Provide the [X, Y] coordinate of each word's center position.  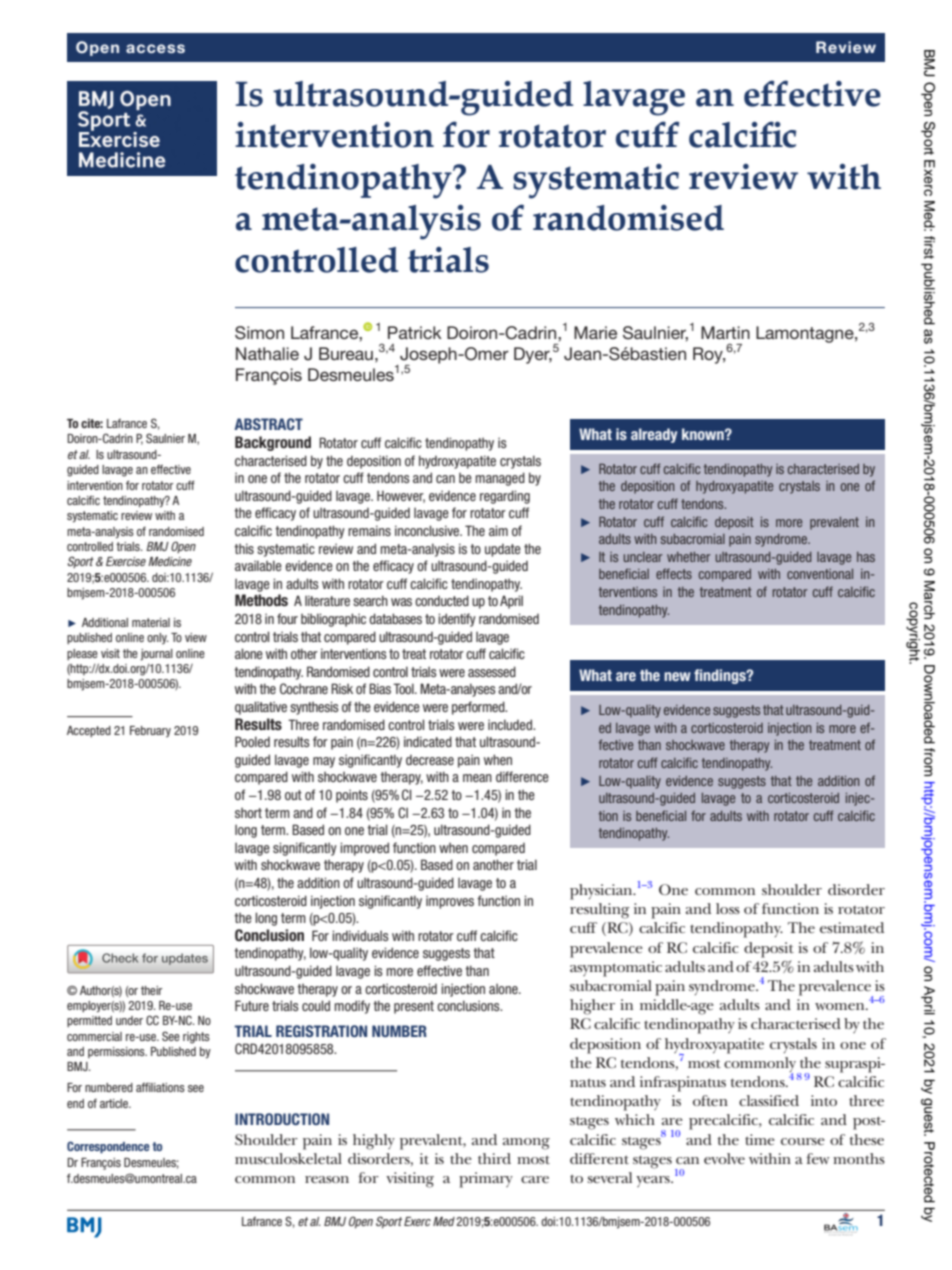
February [150, 732]
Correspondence [108, 1147]
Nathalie [267, 353]
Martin [725, 332]
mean [477, 778]
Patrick [415, 332]
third [494, 1158]
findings [721, 676]
